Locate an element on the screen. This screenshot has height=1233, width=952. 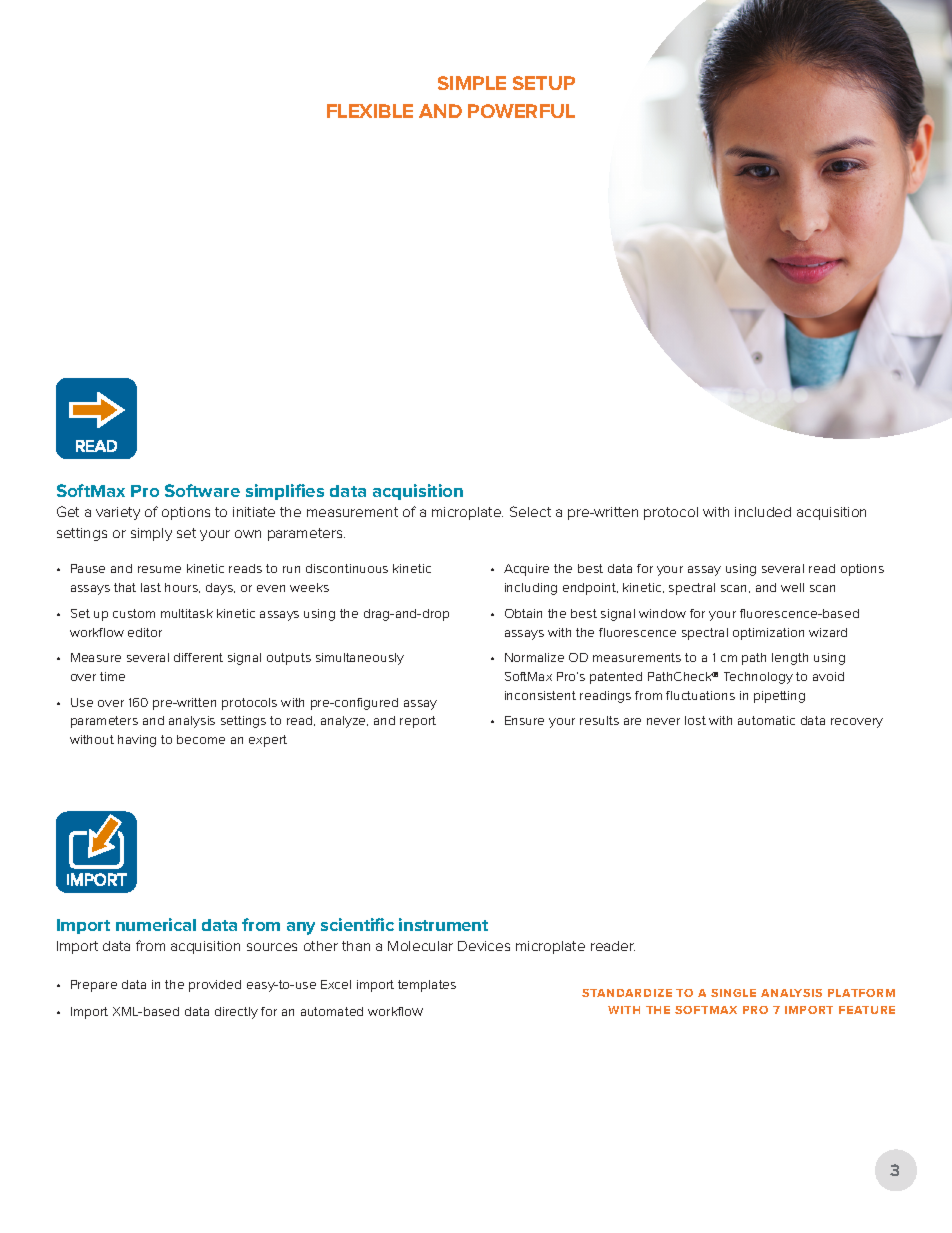
Select is located at coordinates (530, 511).
